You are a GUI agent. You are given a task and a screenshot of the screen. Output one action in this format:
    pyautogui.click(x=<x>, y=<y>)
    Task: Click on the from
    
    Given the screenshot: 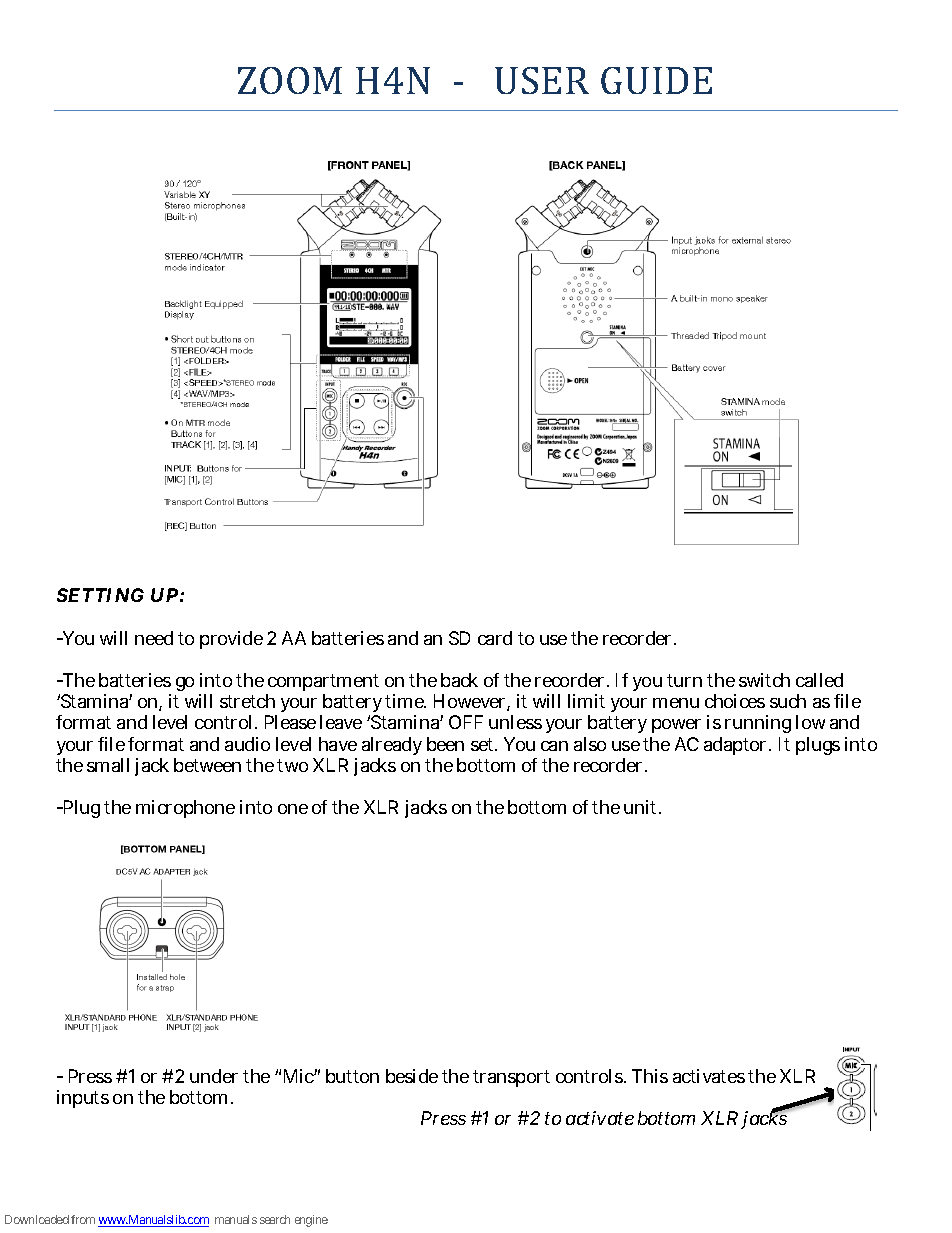 What is the action you would take?
    pyautogui.click(x=83, y=1219)
